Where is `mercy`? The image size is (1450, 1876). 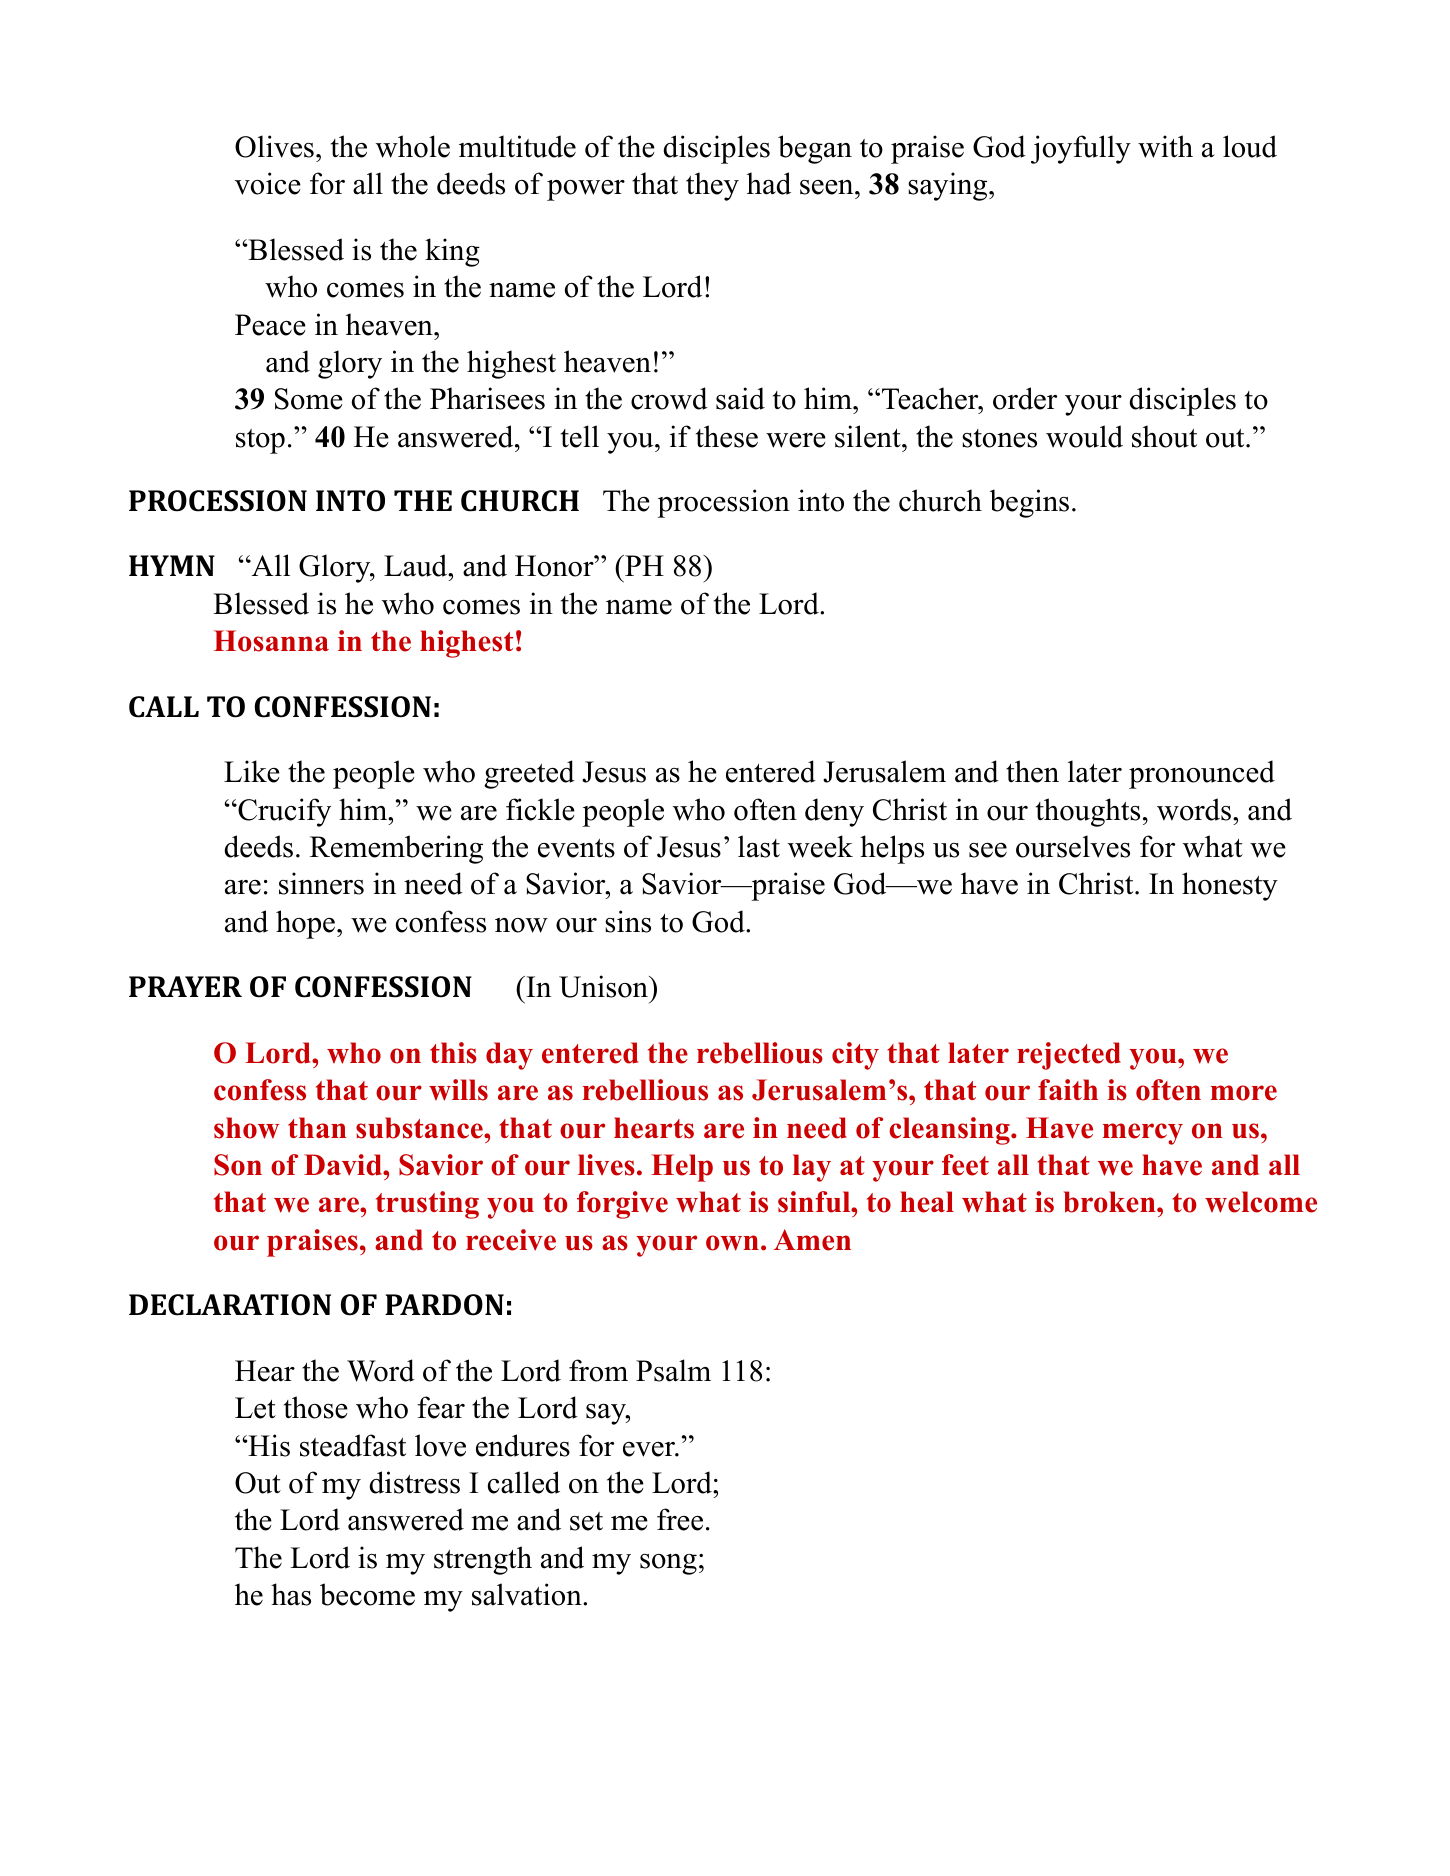
mercy is located at coordinates (1143, 1134).
